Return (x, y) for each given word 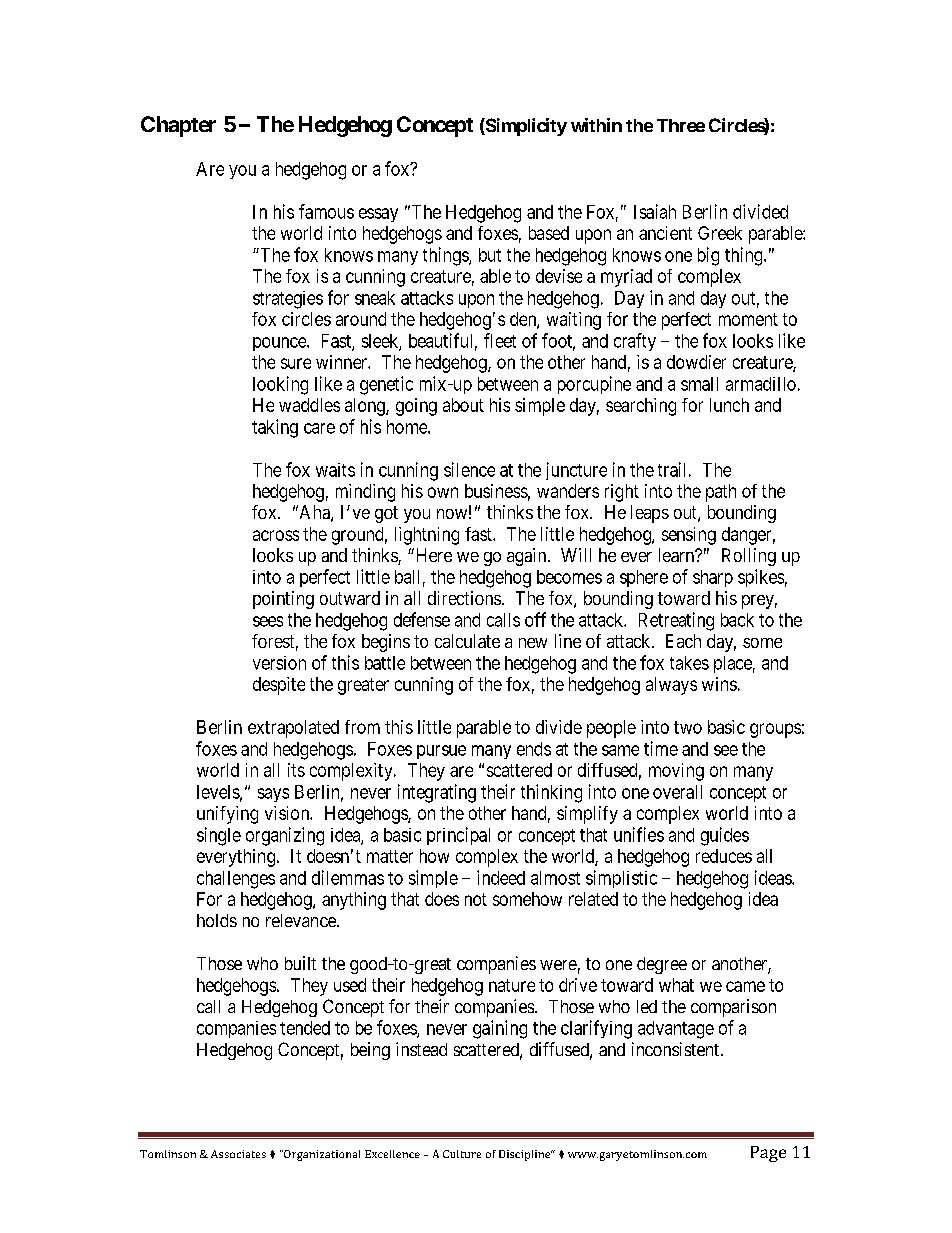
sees (268, 621)
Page (768, 1154)
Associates (238, 1154)
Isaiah (655, 211)
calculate (467, 641)
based (549, 233)
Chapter (178, 126)
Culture (462, 1154)
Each (683, 641)
